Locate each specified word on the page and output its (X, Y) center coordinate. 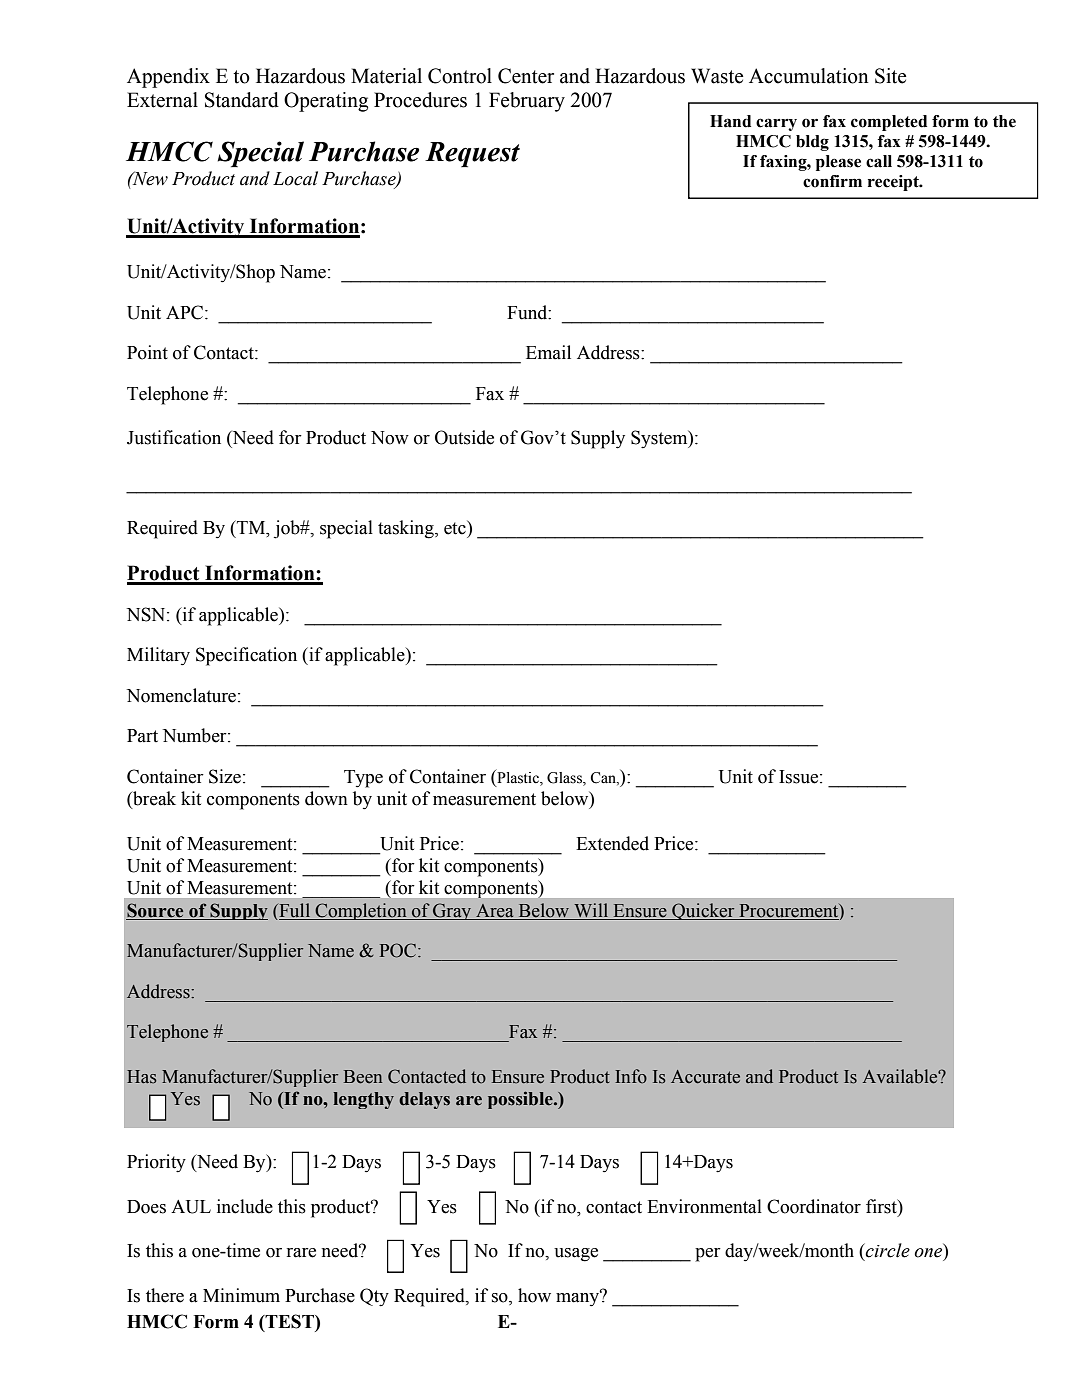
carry (776, 124)
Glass (565, 779)
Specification (246, 656)
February (527, 102)
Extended (612, 843)
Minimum (241, 1295)
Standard (242, 100)
